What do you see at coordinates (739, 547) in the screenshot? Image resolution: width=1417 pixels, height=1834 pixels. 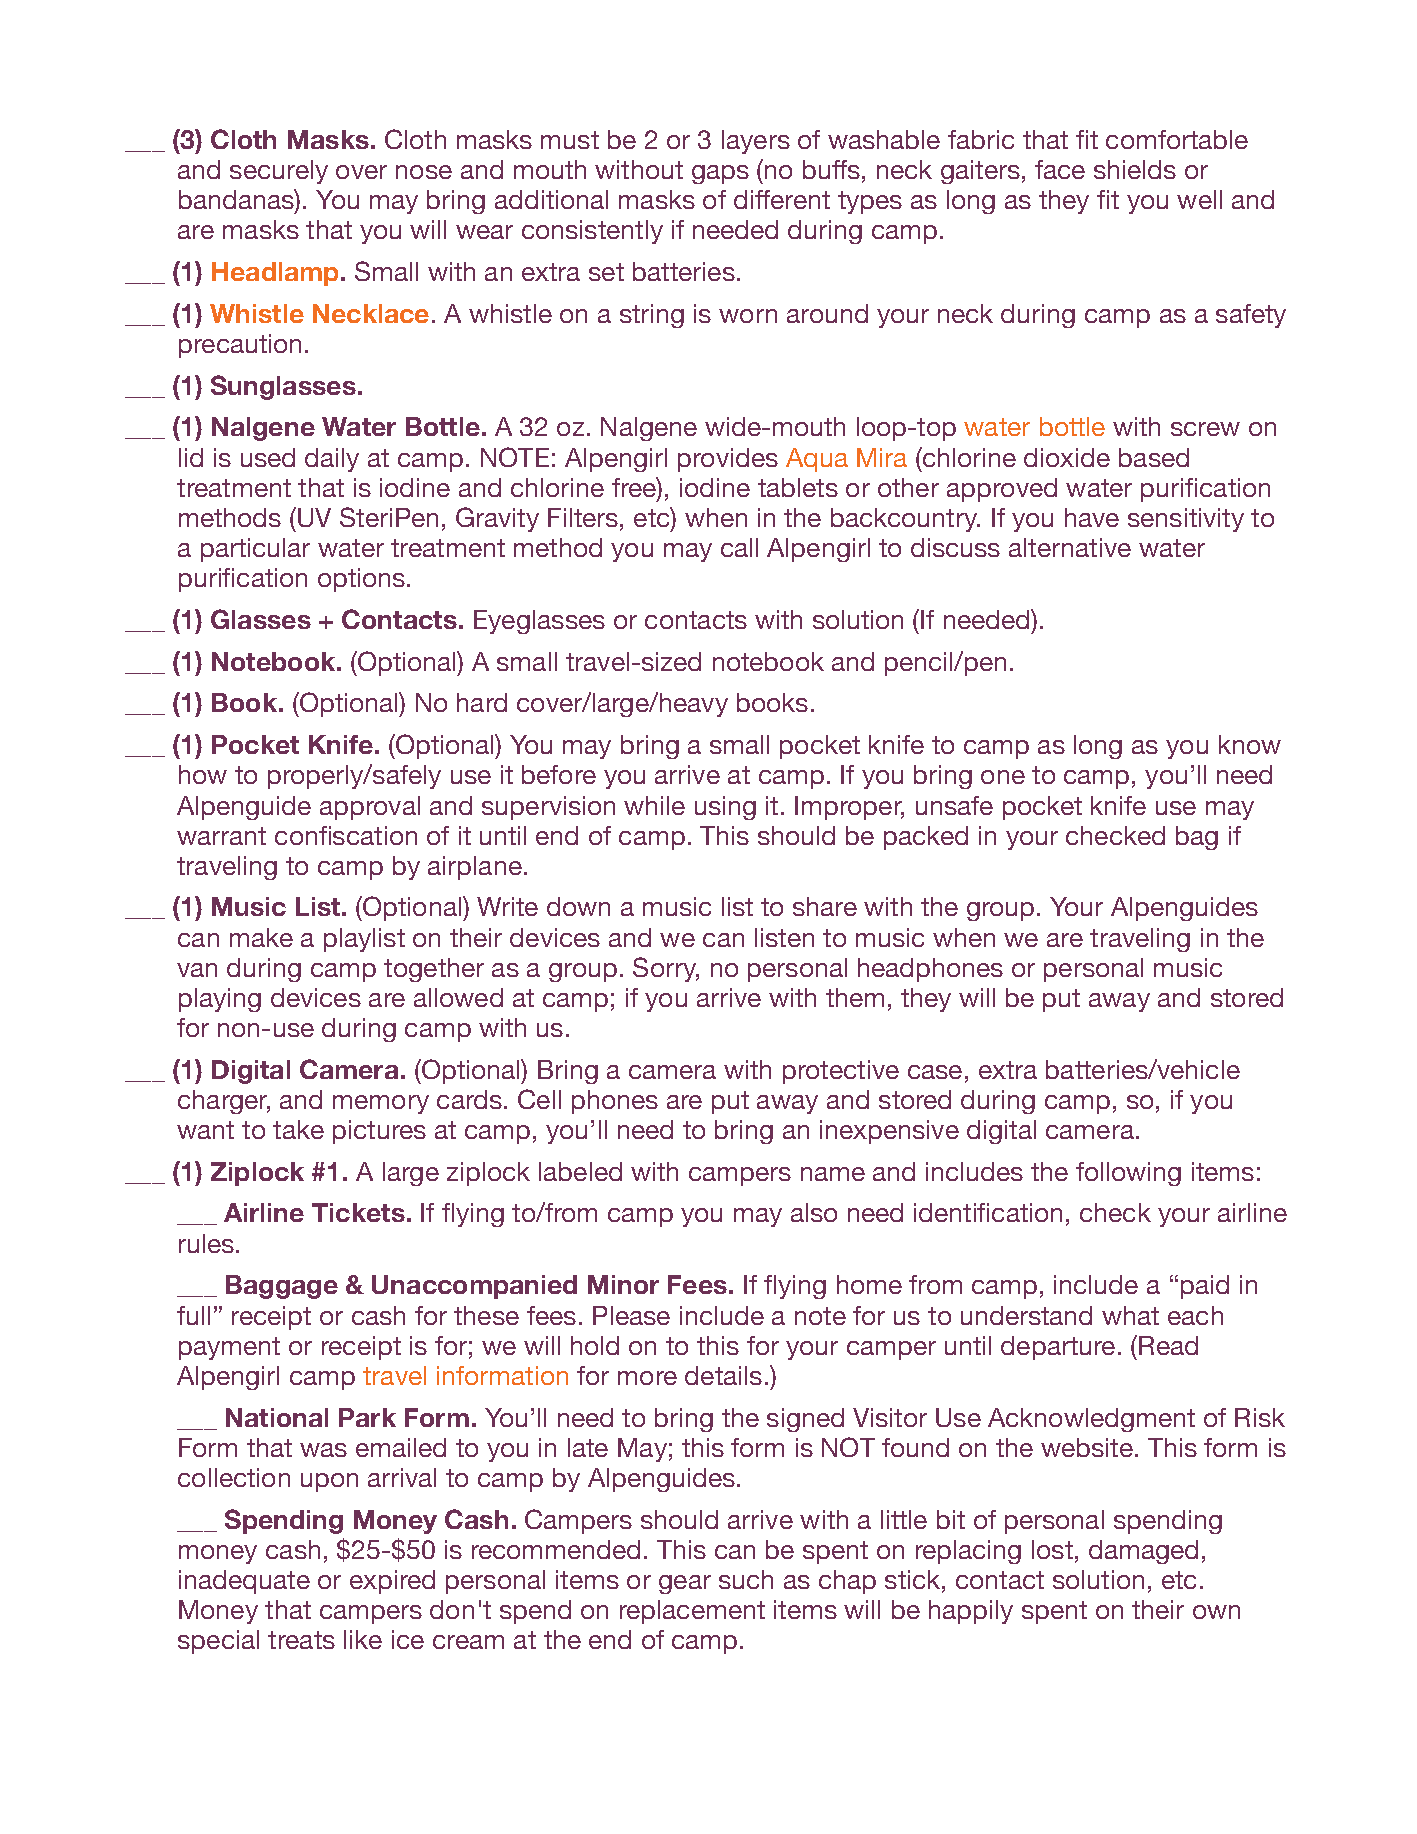 I see `call` at bounding box center [739, 547].
